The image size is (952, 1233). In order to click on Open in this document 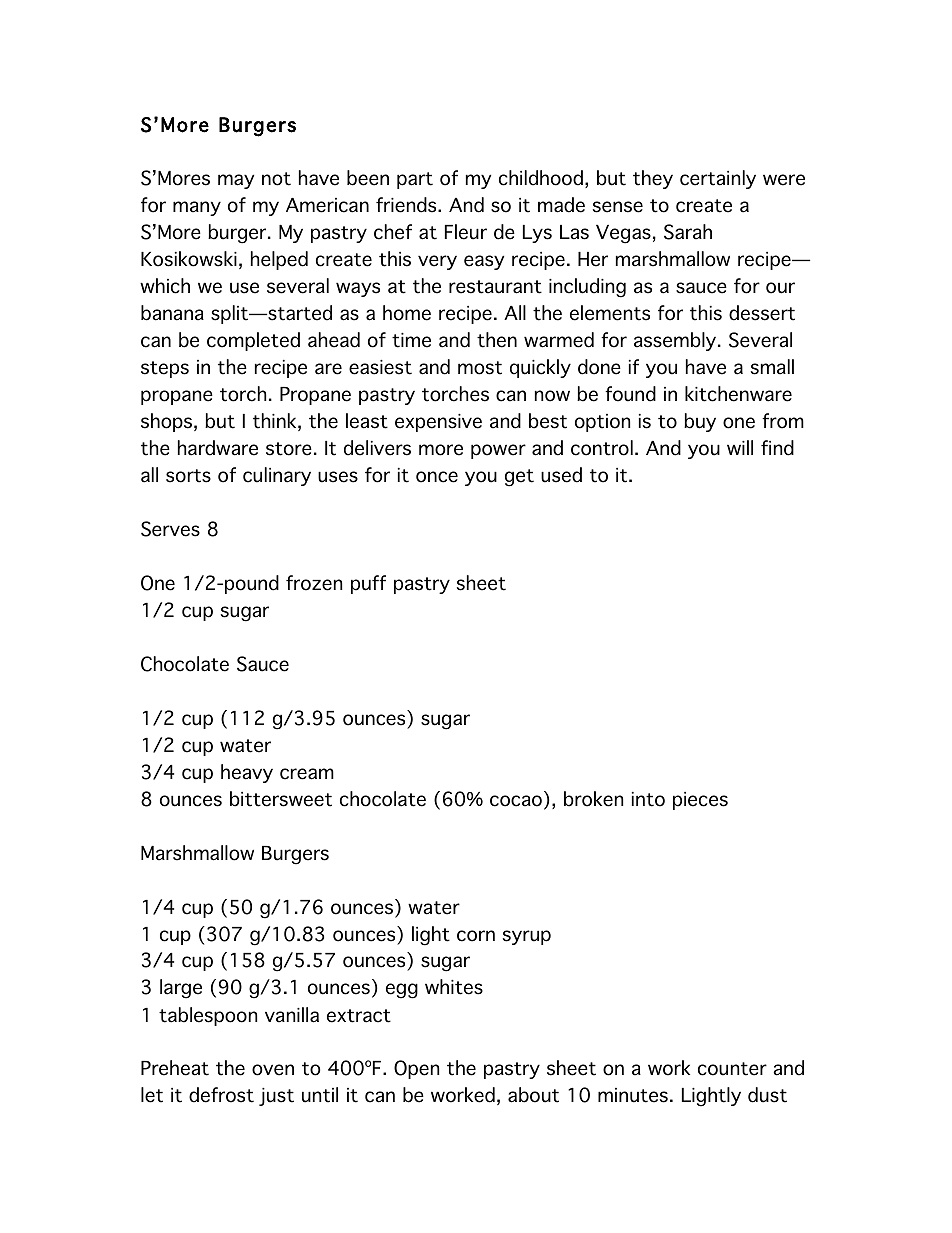, I will do `click(416, 1069)`.
